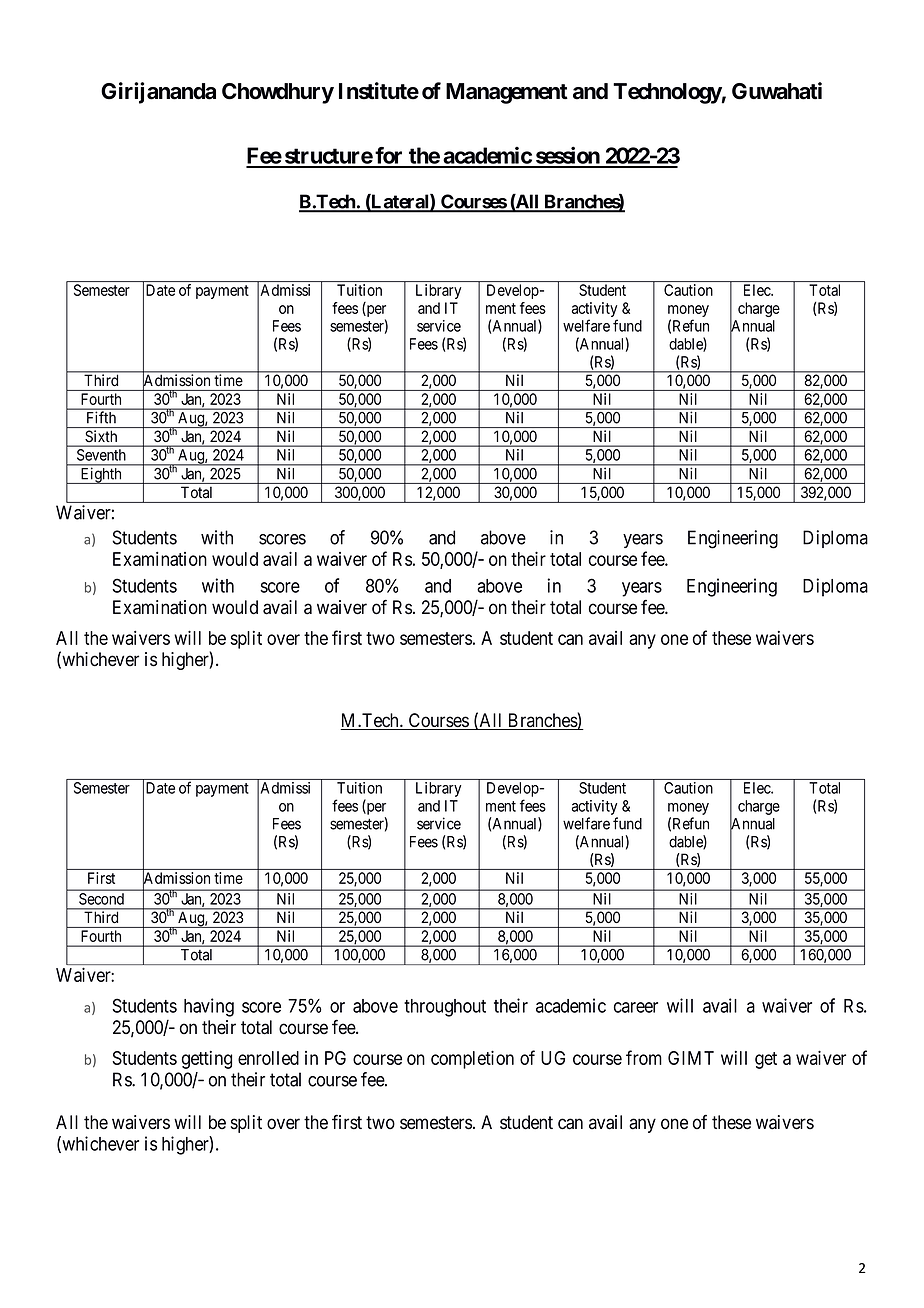  What do you see at coordinates (209, 1007) in the screenshot?
I see `having` at bounding box center [209, 1007].
